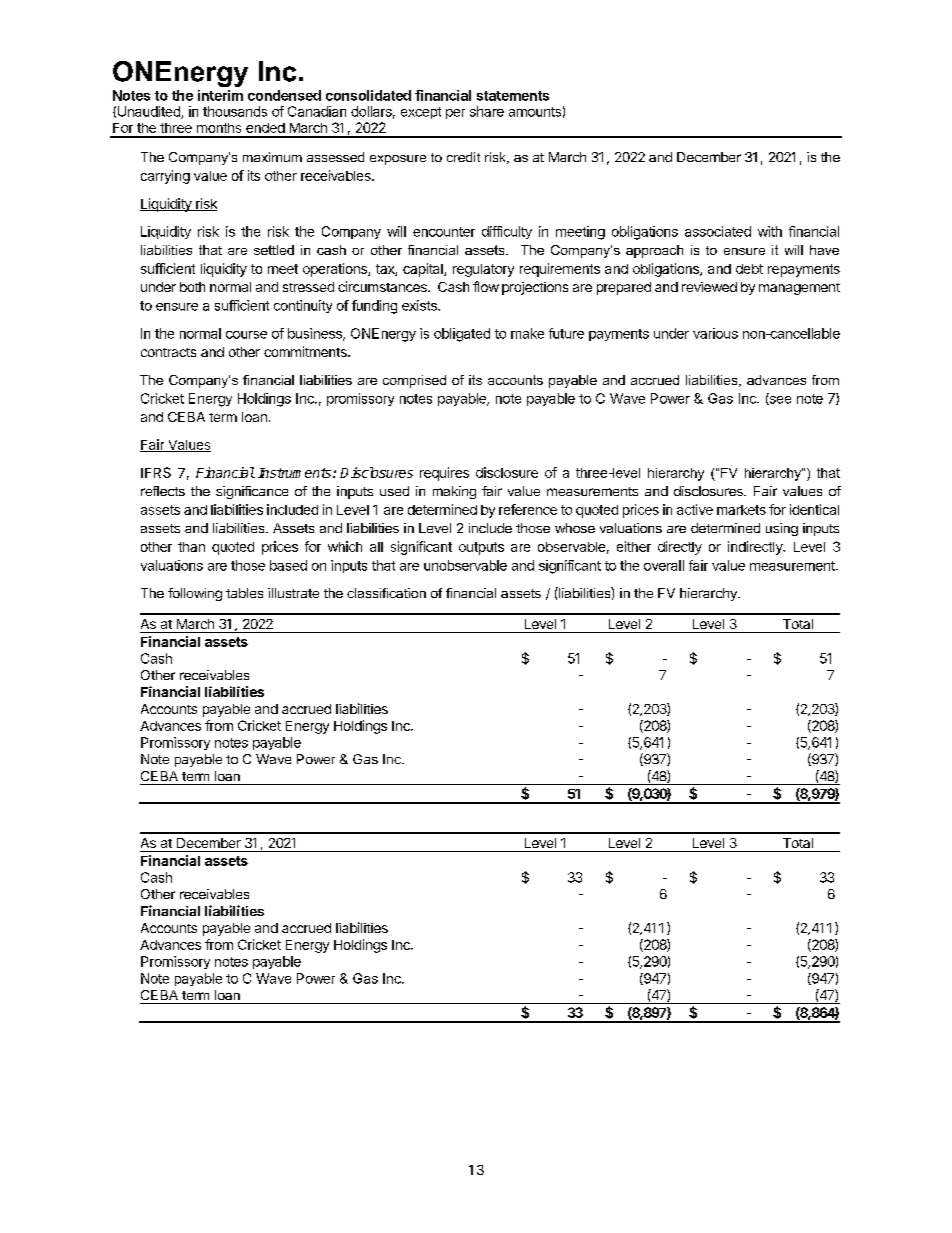  I want to click on markets, so click(741, 510).
